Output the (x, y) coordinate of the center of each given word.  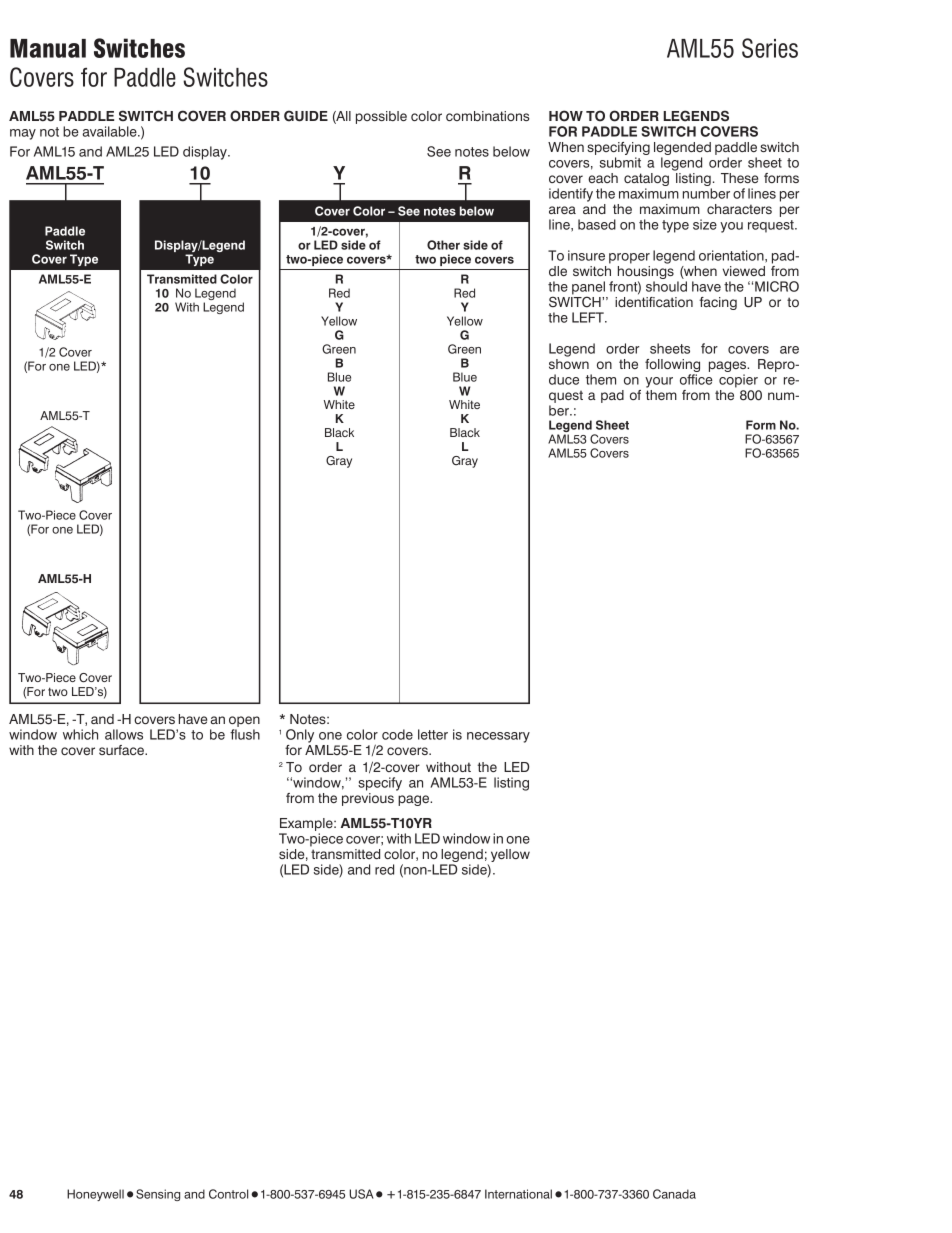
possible (381, 117)
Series (770, 48)
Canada (674, 1194)
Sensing (158, 1195)
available (111, 131)
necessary (498, 737)
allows (124, 734)
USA (361, 1194)
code (397, 734)
